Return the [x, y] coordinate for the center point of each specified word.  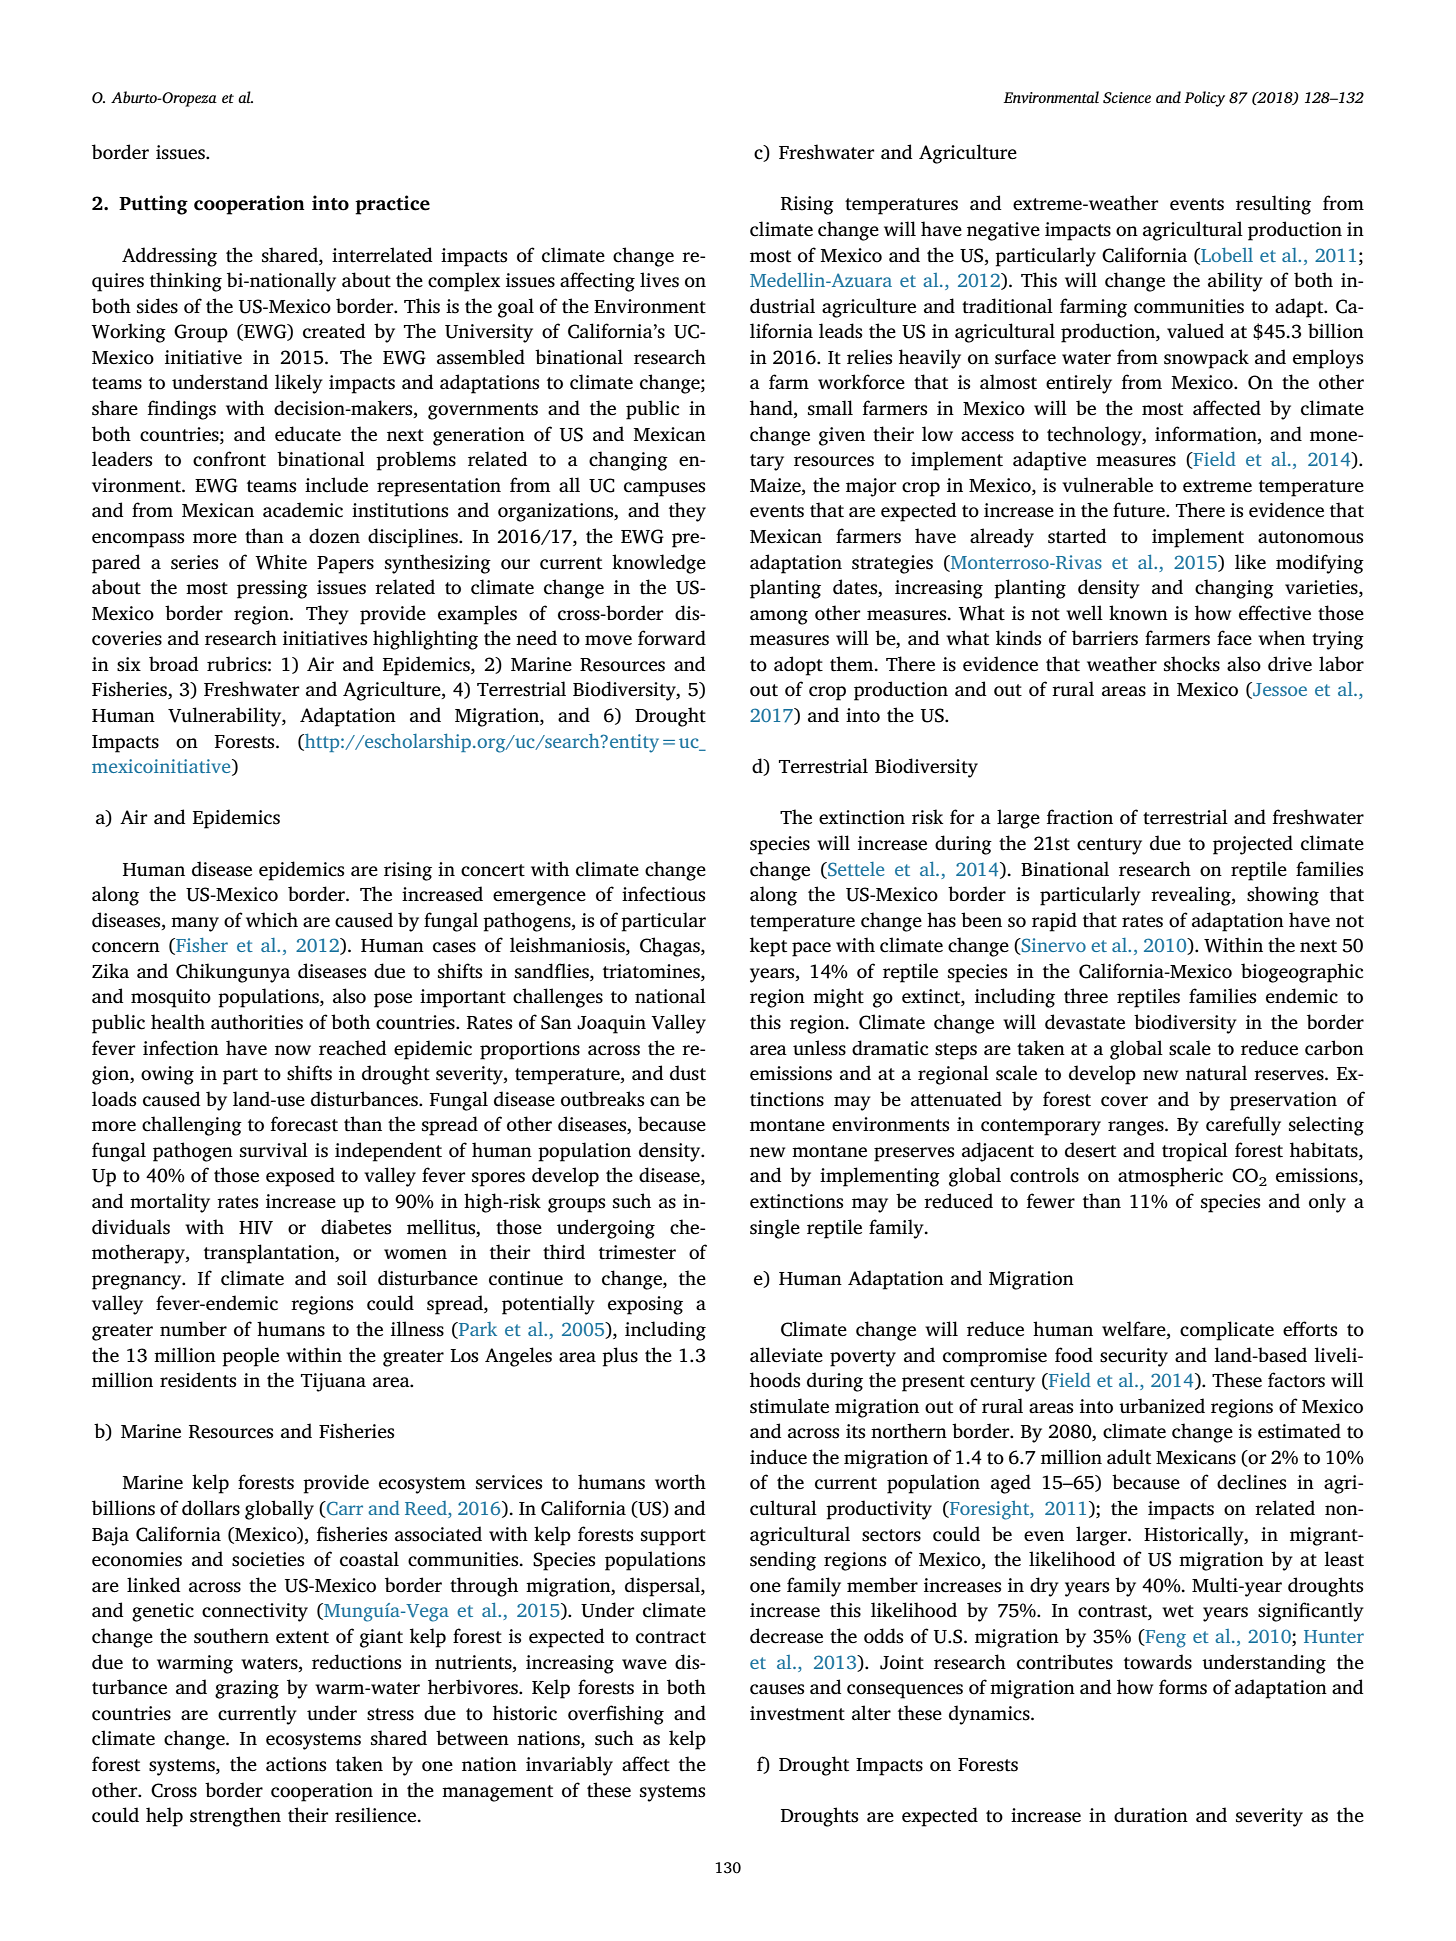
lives [659, 280]
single [775, 1229]
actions [296, 1764]
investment [797, 1713]
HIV [256, 1228]
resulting [1273, 205]
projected [1253, 845]
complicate [1227, 1331]
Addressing [169, 257]
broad [174, 664]
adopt [798, 666]
